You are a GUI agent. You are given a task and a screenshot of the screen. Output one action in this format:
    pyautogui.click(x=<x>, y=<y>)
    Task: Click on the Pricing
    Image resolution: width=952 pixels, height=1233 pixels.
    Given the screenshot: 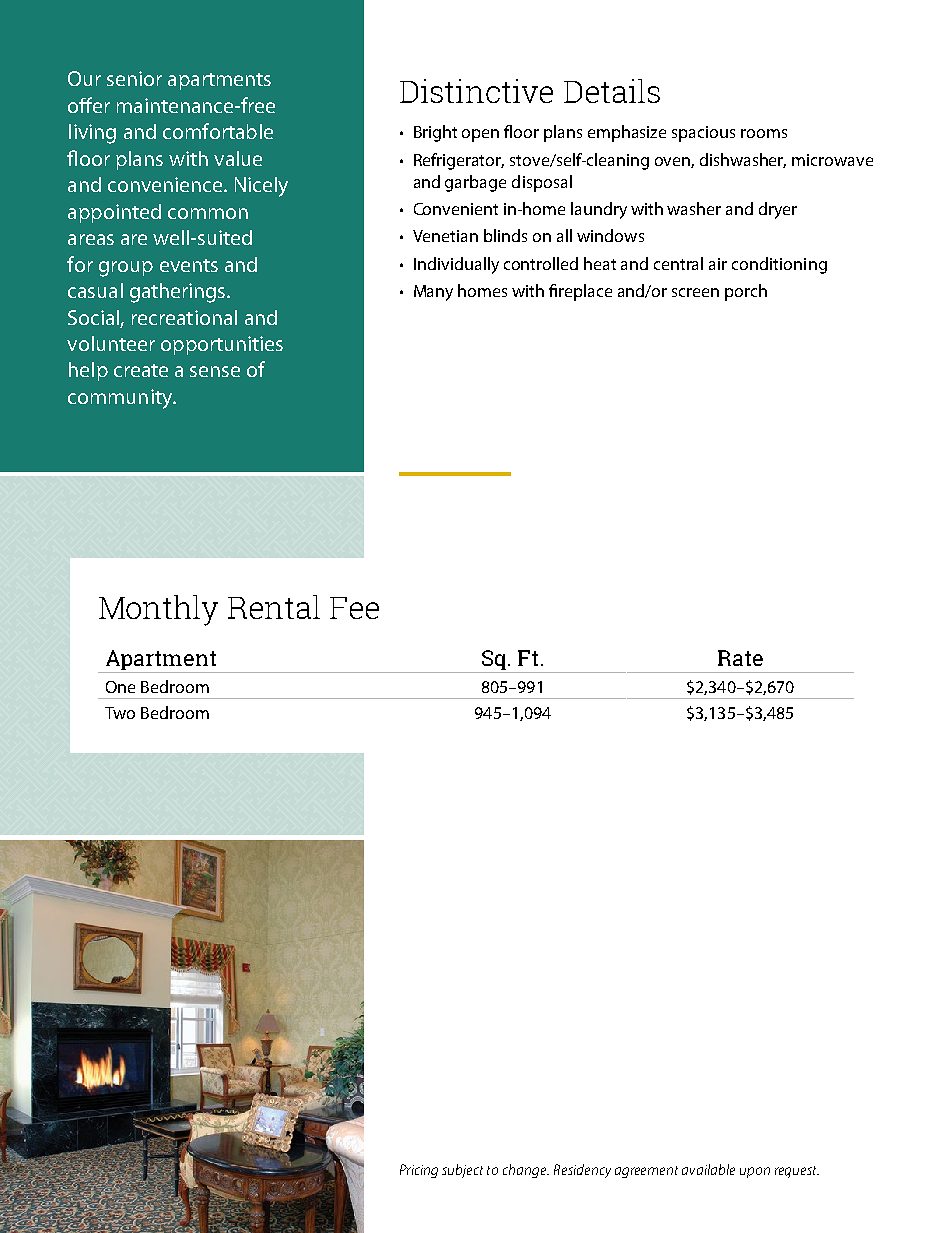 What is the action you would take?
    pyautogui.click(x=419, y=1171)
